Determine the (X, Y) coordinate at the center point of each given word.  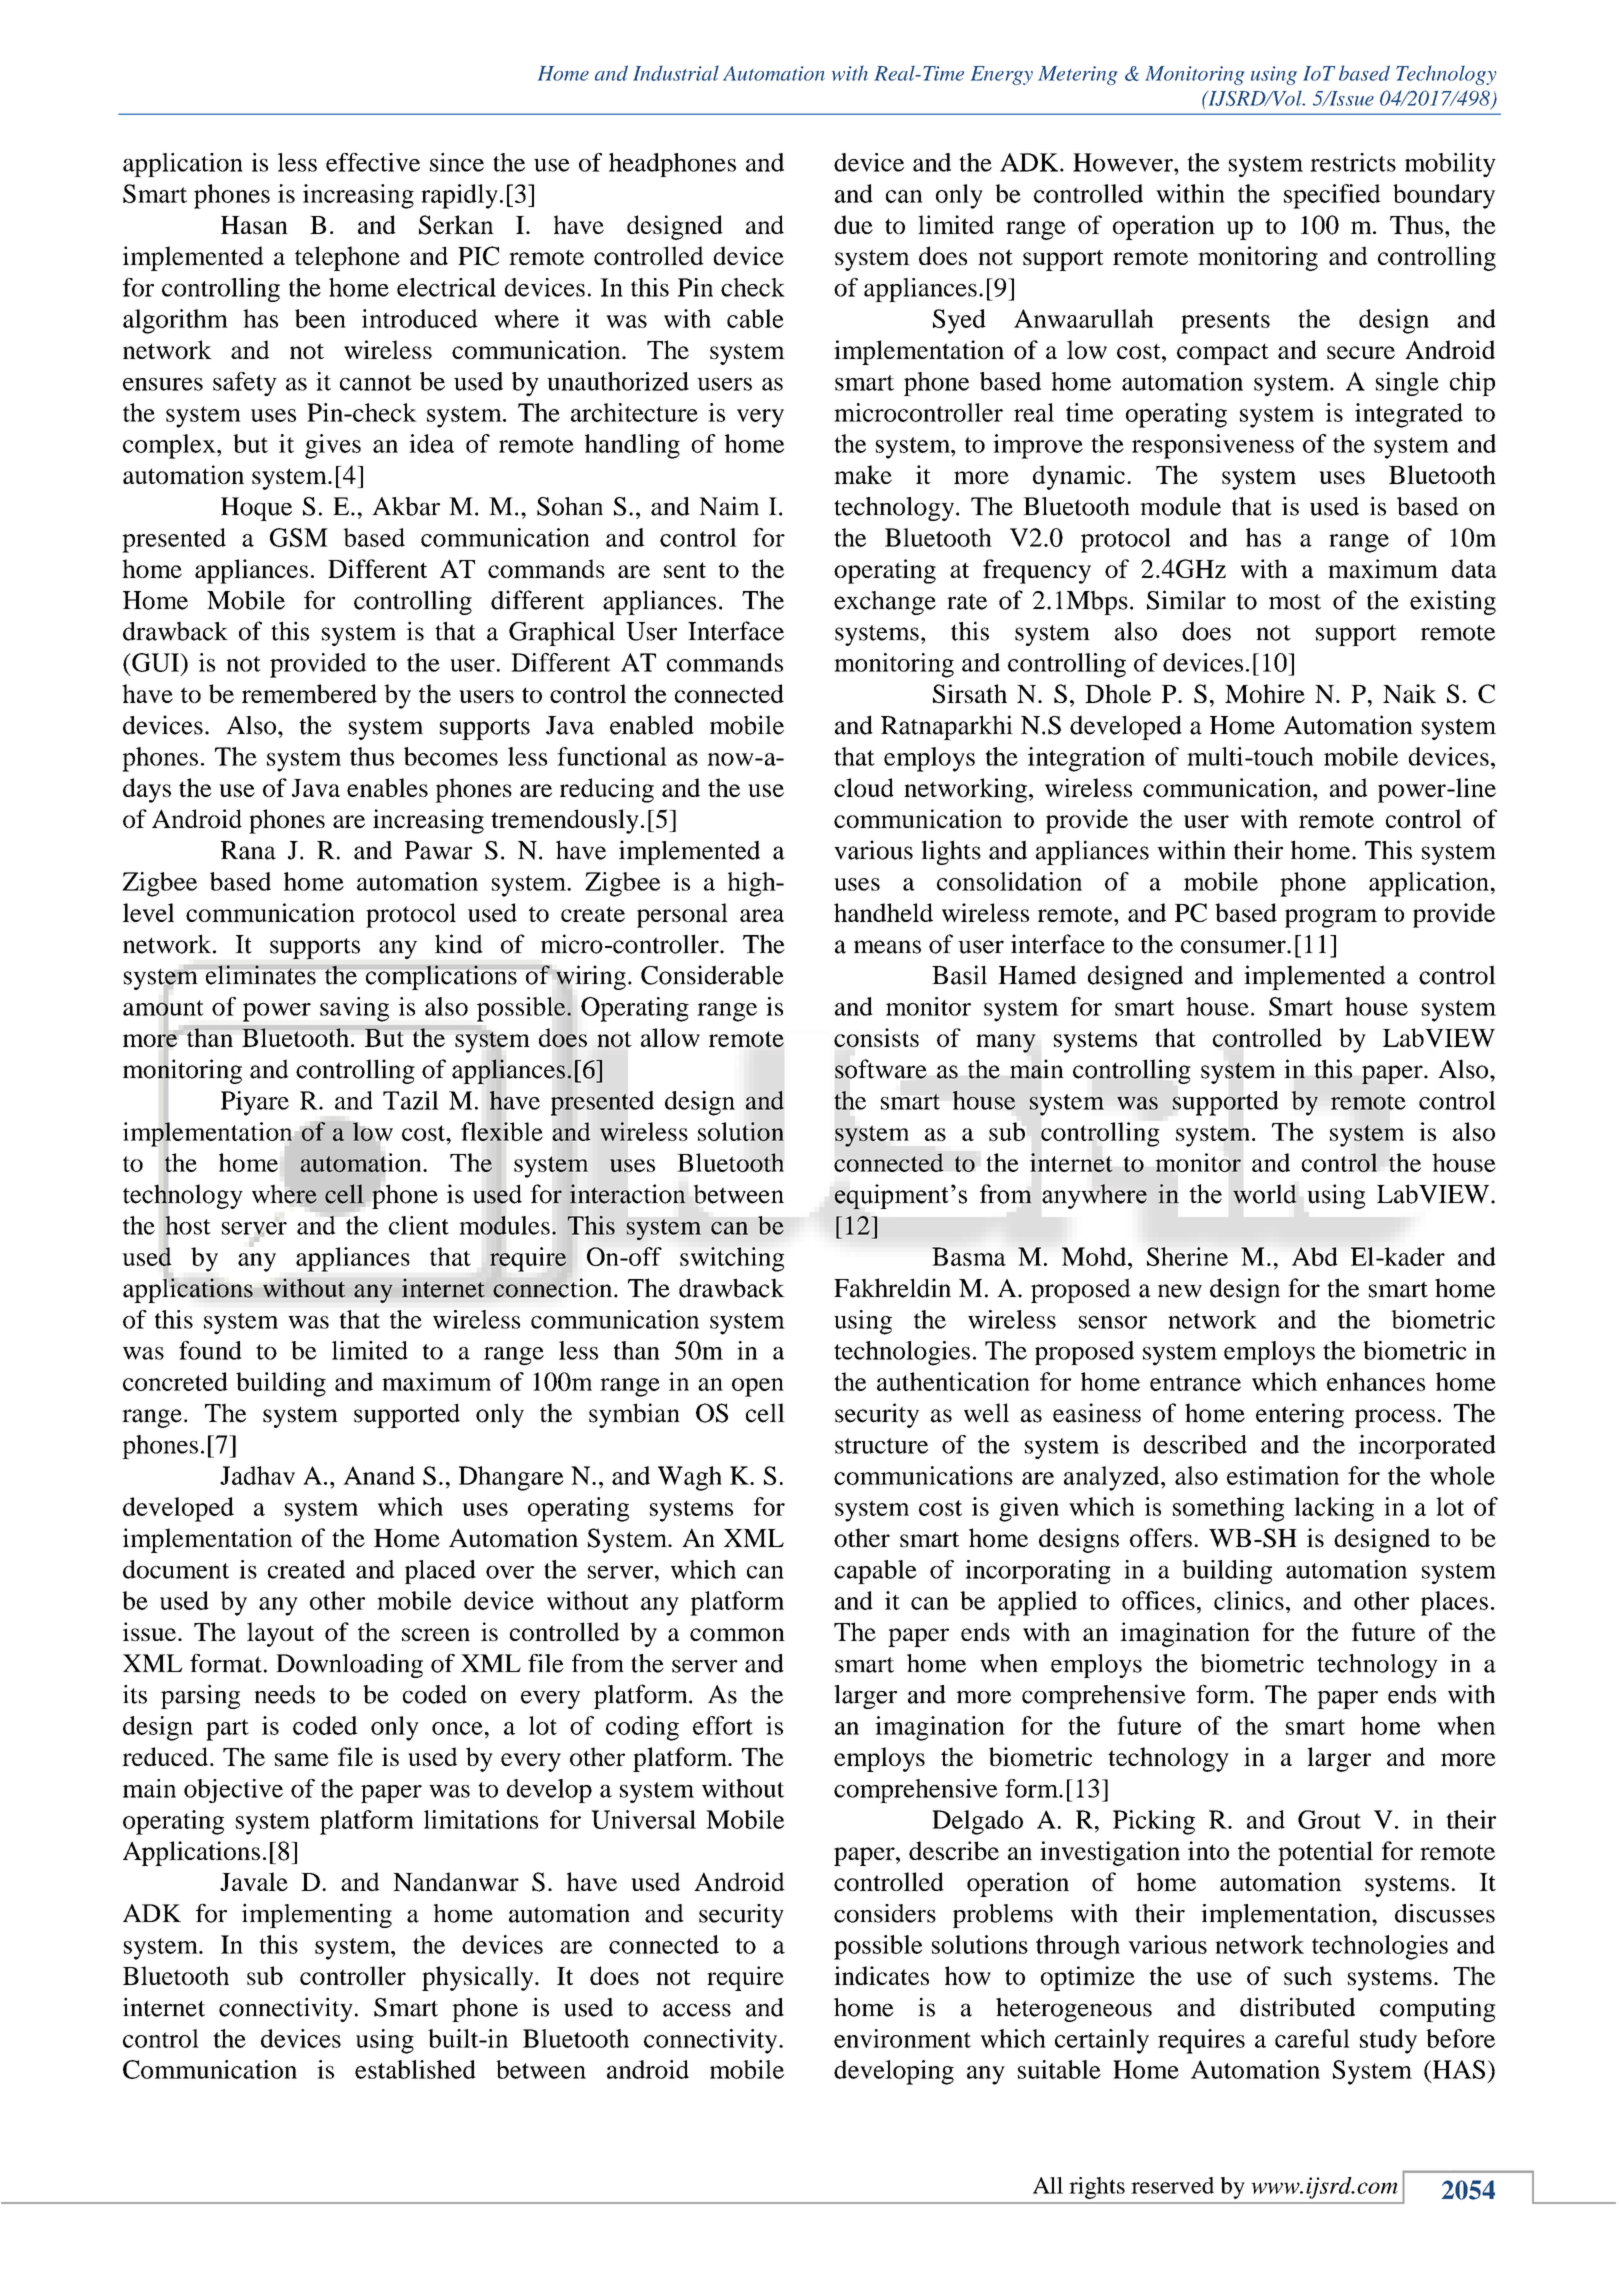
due (853, 224)
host (187, 1225)
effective (373, 162)
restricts (1353, 162)
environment (902, 2038)
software (881, 1069)
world (1265, 1194)
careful (1312, 2038)
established (415, 2069)
